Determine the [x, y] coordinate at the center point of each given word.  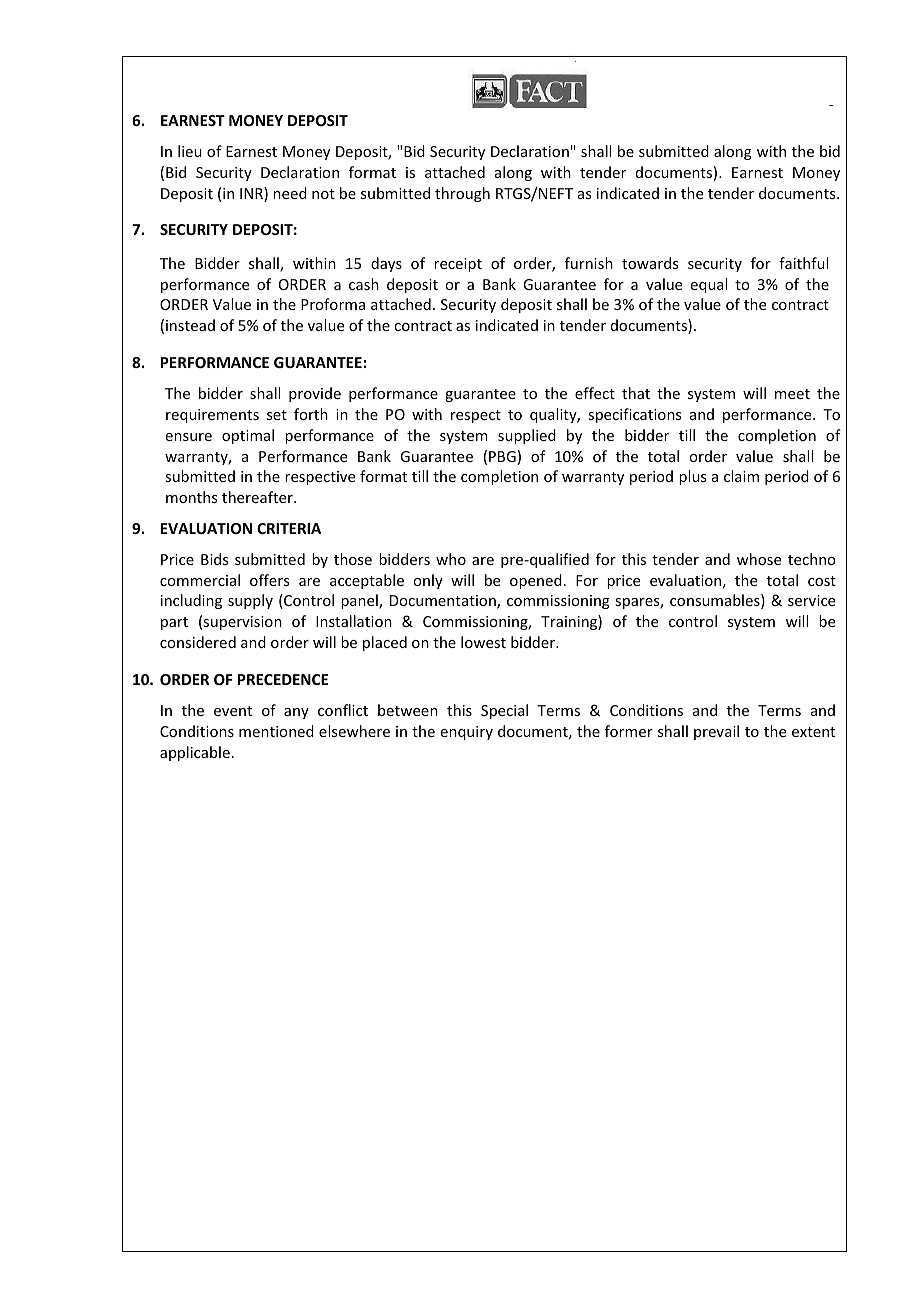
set [277, 415]
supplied [527, 436]
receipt [458, 265]
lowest [483, 642]
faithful [803, 263]
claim [741, 476]
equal [709, 285]
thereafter [258, 497]
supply [250, 601]
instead [190, 325]
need [290, 193]
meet [792, 394]
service [811, 600]
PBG [502, 456]
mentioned [276, 731]
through [462, 194]
